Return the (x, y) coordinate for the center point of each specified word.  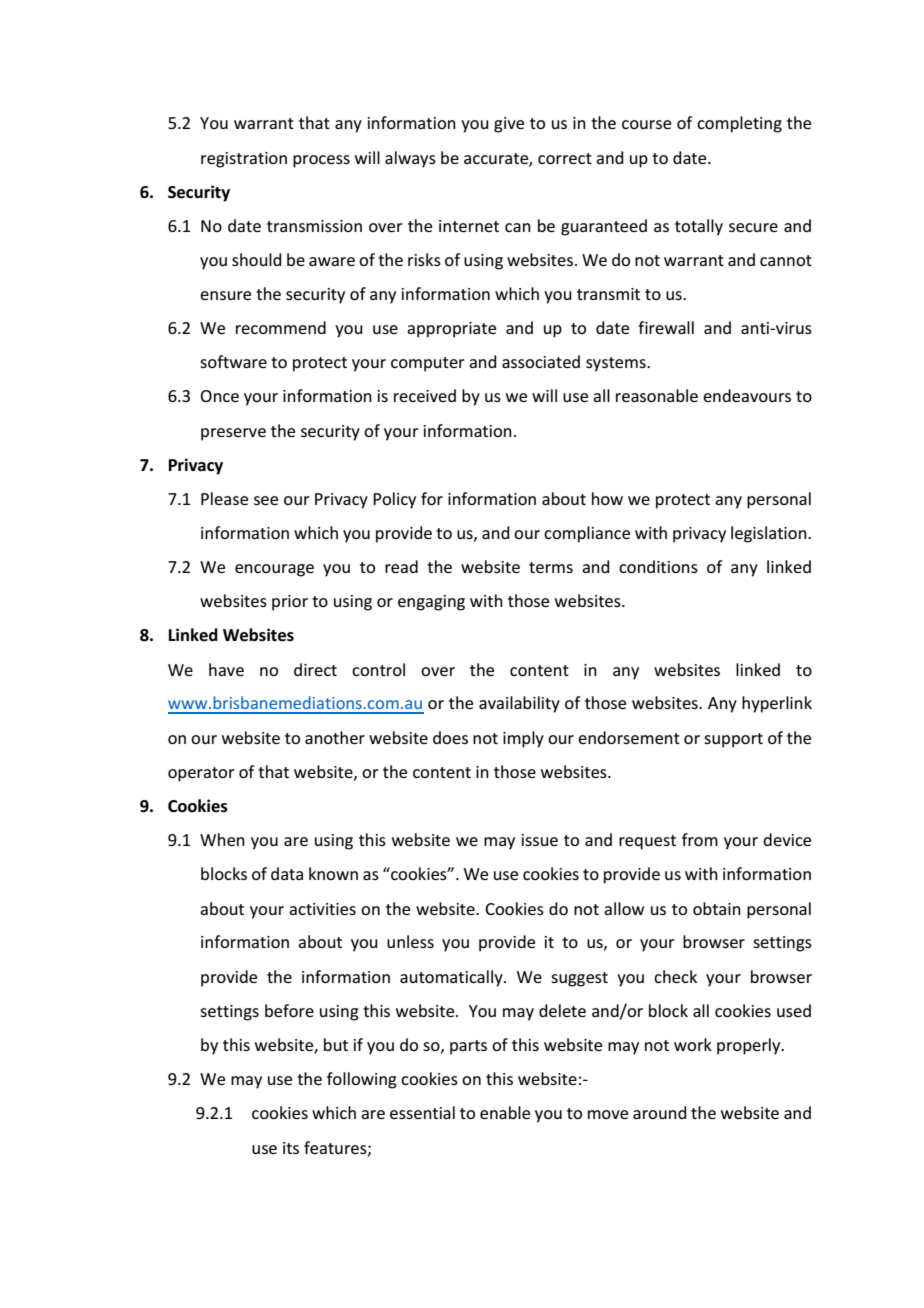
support (733, 740)
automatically (452, 978)
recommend (281, 327)
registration (244, 160)
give (509, 125)
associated (541, 361)
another (335, 737)
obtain (717, 908)
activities (322, 909)
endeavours (747, 395)
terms (551, 567)
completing (739, 124)
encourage (274, 570)
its (291, 1148)
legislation (770, 534)
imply (523, 739)
